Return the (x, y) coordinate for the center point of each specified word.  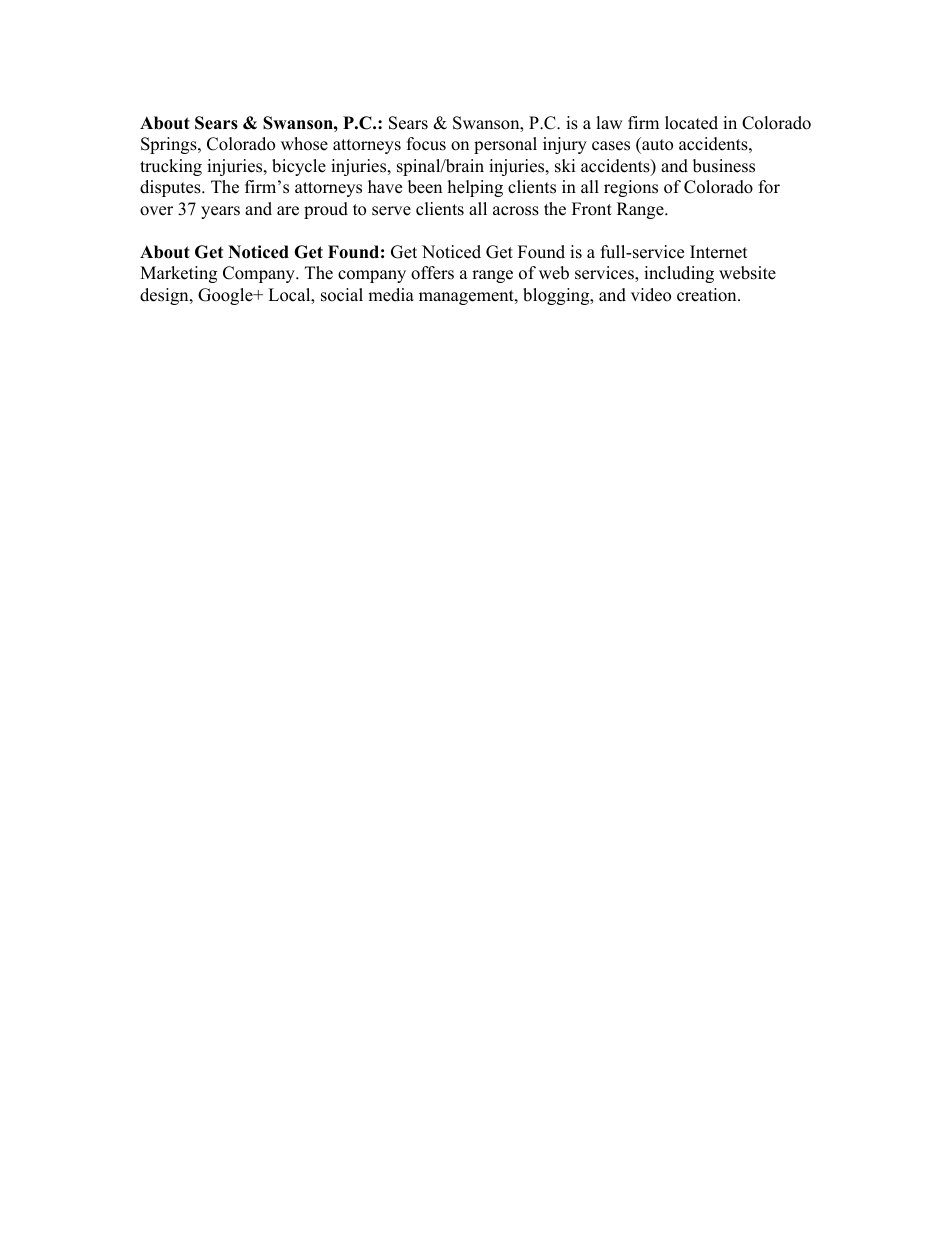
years (220, 212)
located (691, 123)
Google (226, 296)
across (516, 211)
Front (592, 209)
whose (304, 144)
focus (426, 144)
